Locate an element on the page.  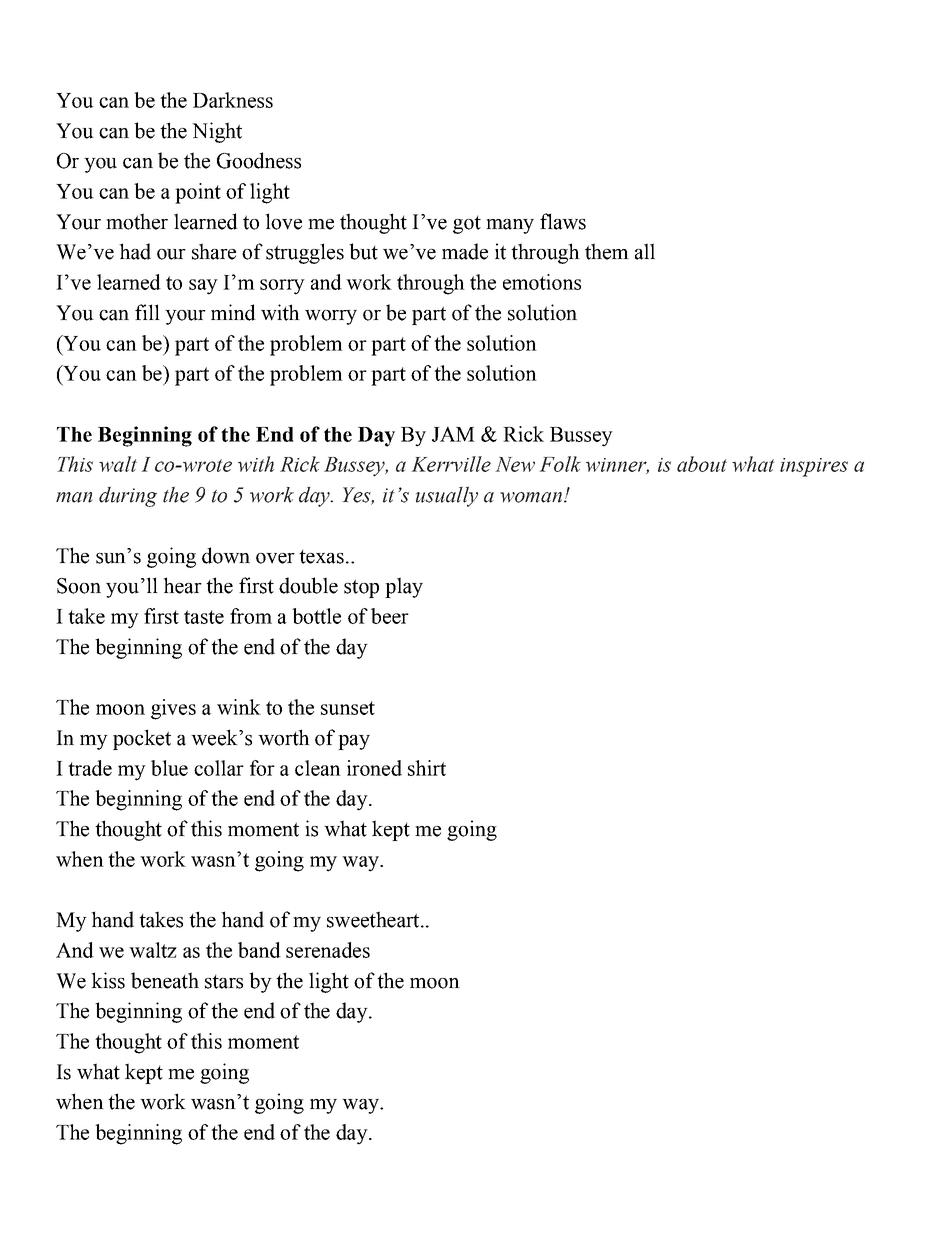
Night is located at coordinates (217, 132).
